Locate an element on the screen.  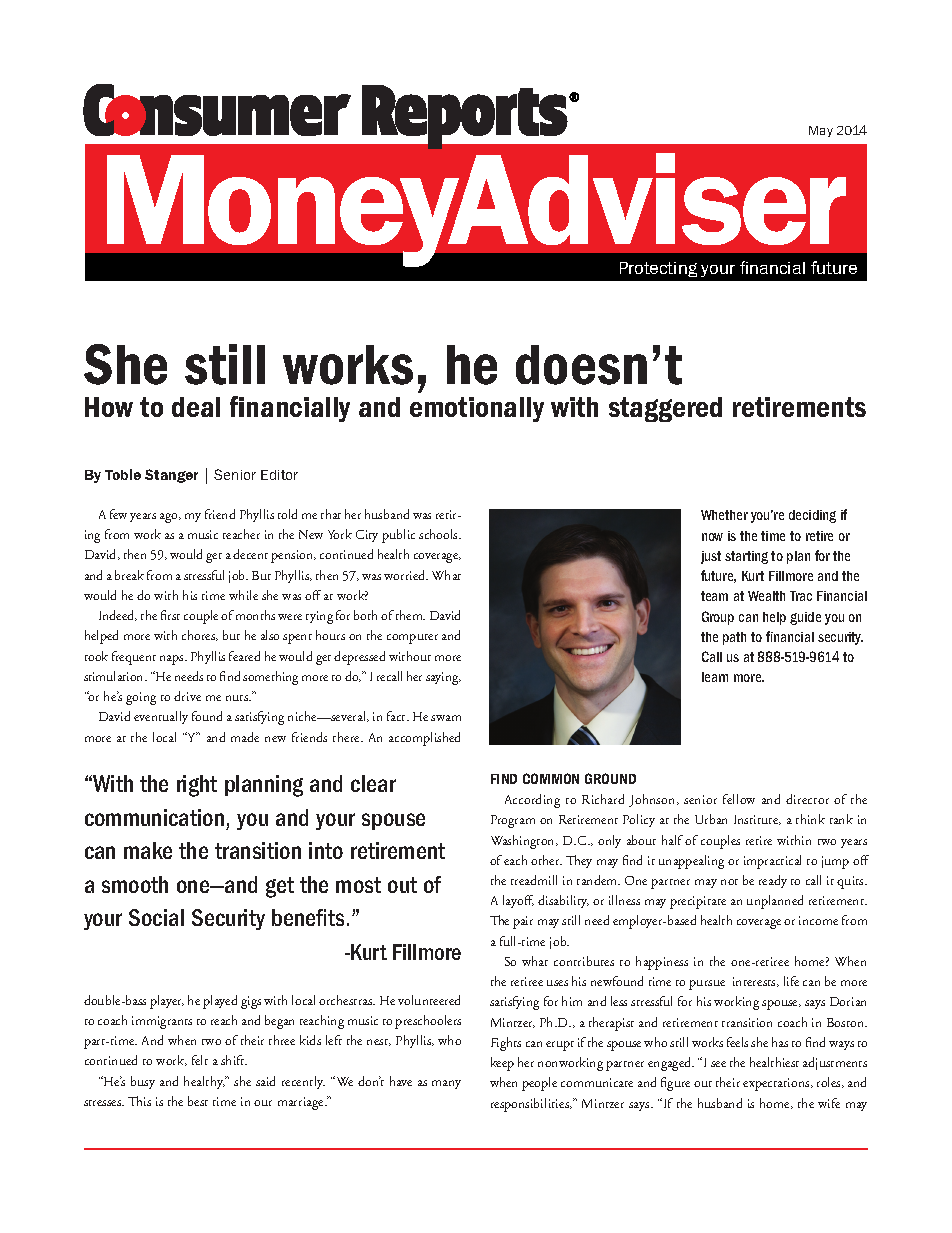
right is located at coordinates (197, 786).
